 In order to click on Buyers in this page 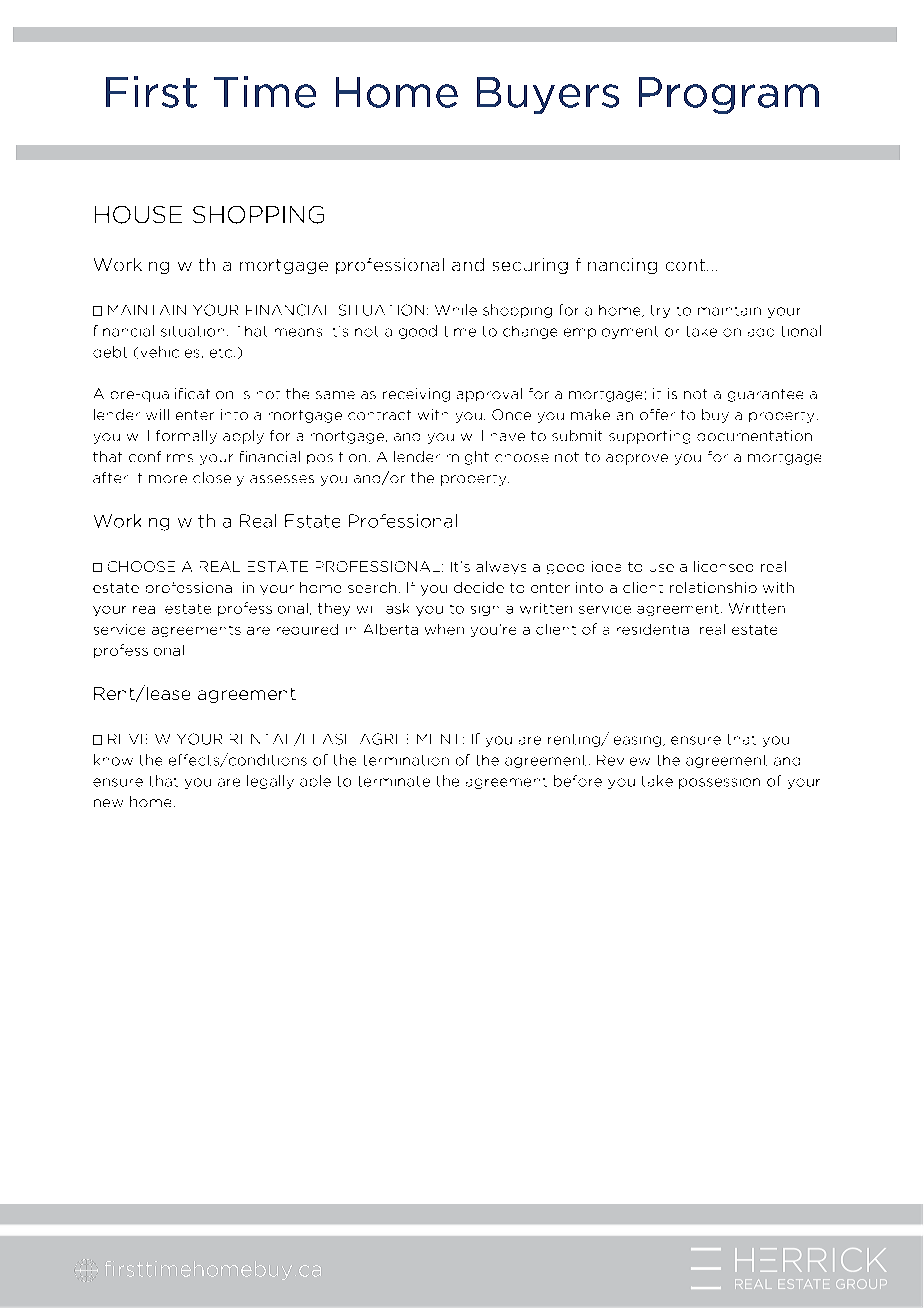, I will do `click(548, 95)`.
